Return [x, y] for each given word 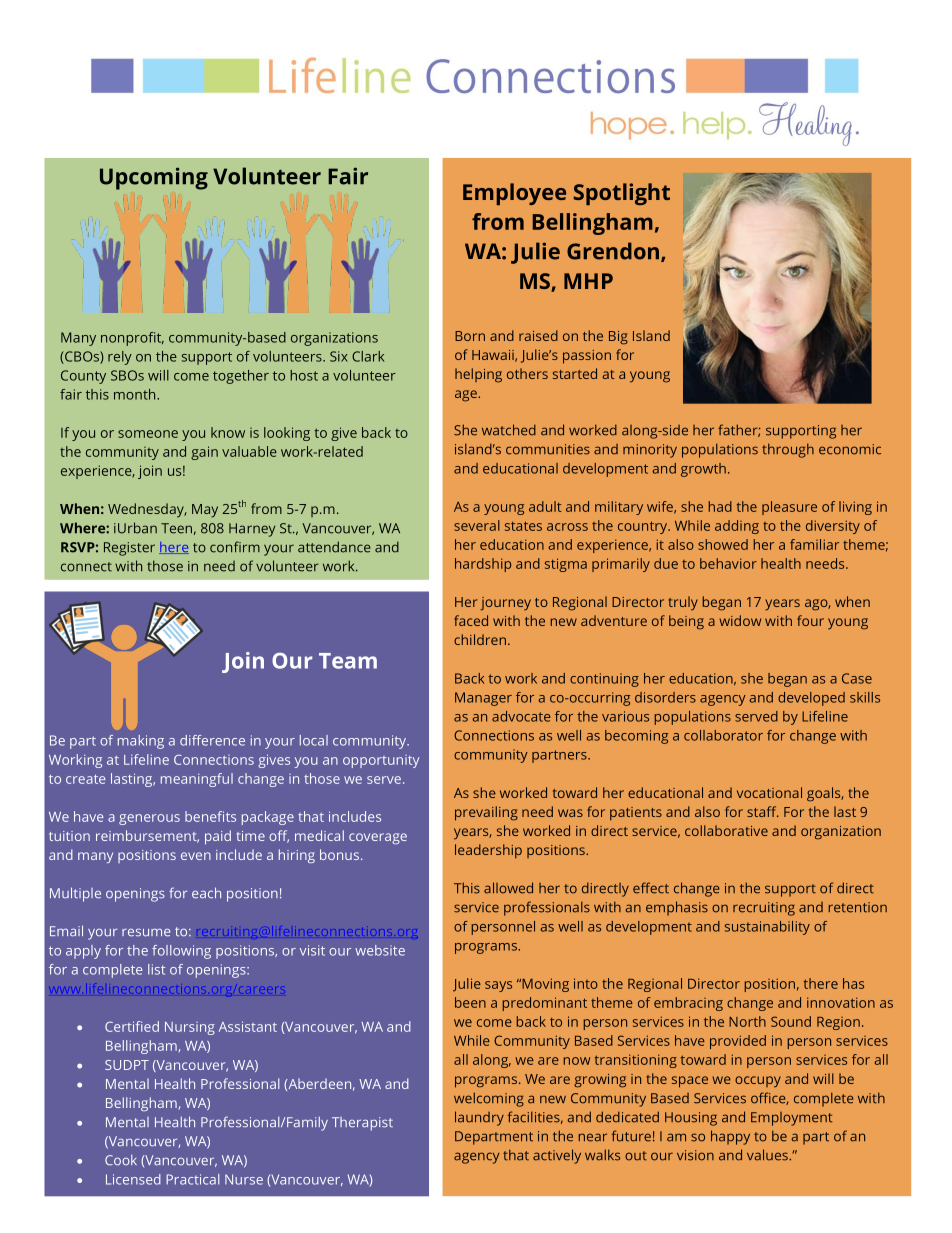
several [477, 525]
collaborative [726, 830]
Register [129, 549]
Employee [514, 194]
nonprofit [132, 339]
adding [737, 527]
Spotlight [622, 194]
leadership [488, 851]
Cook [121, 1160]
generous [149, 819]
